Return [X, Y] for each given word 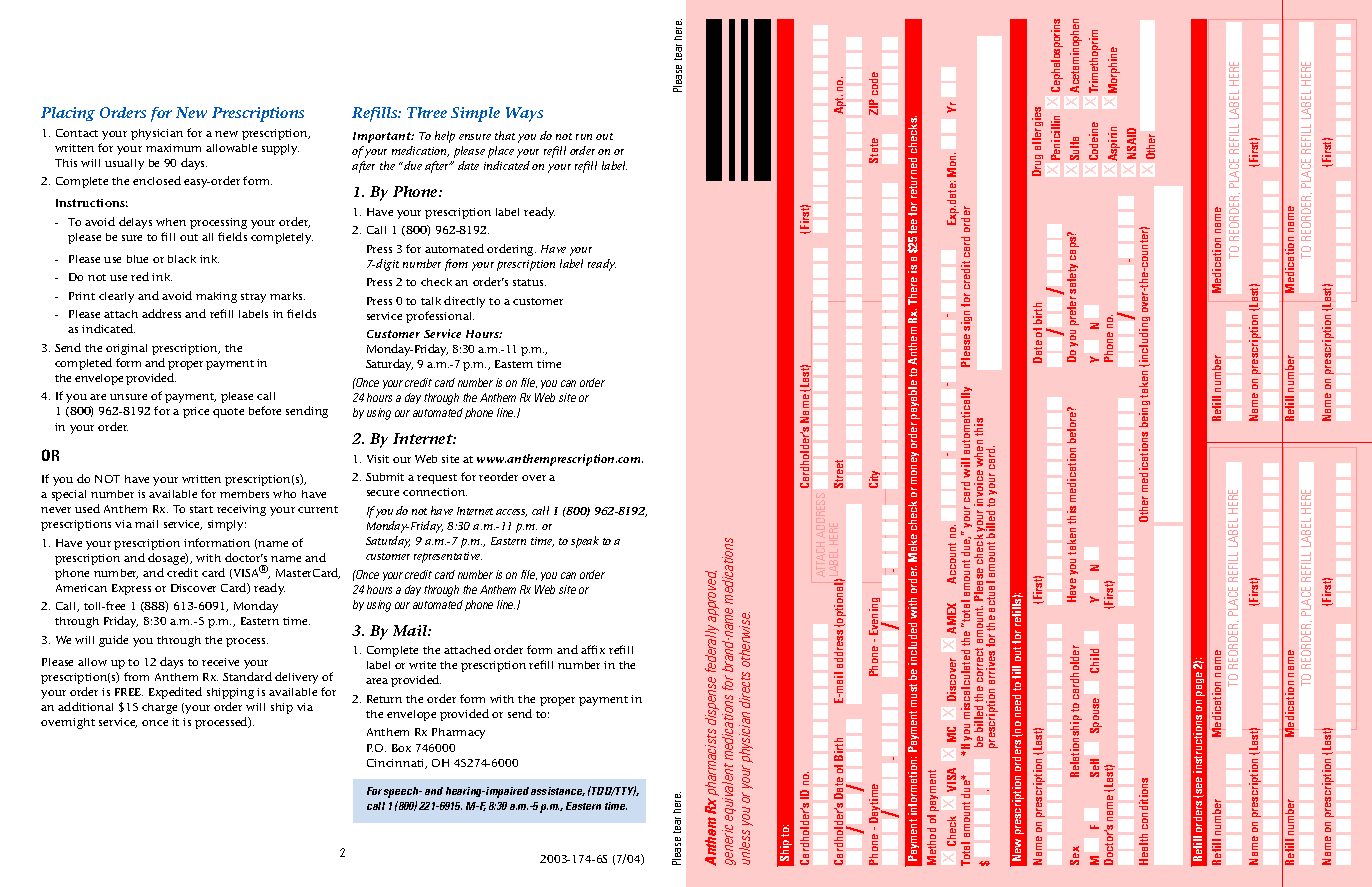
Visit [378, 459]
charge [159, 708]
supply [280, 149]
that [505, 135]
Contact [77, 133]
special [69, 495]
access [511, 513]
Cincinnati [397, 764]
